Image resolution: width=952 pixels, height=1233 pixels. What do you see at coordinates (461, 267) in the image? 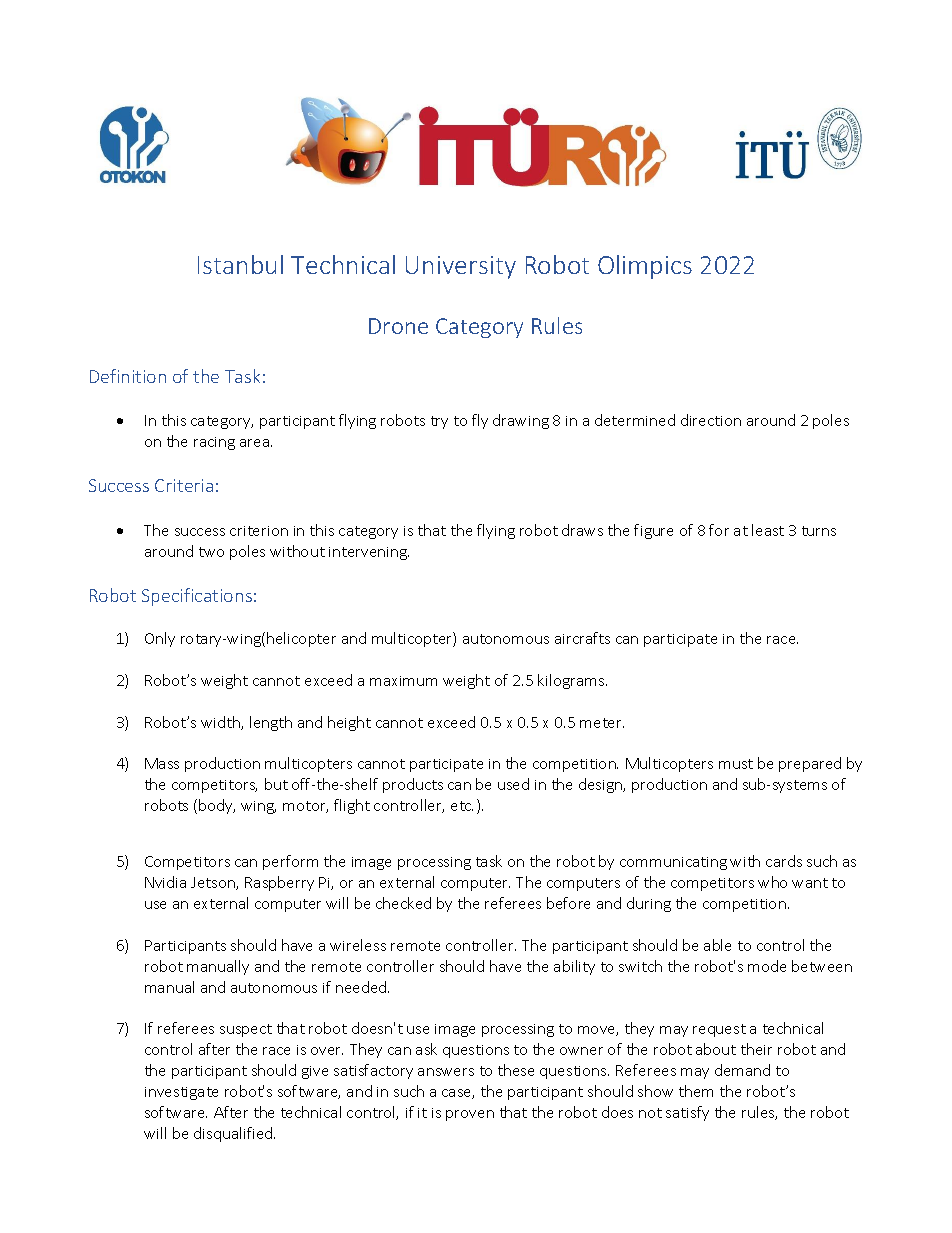
I see `University` at bounding box center [461, 267].
